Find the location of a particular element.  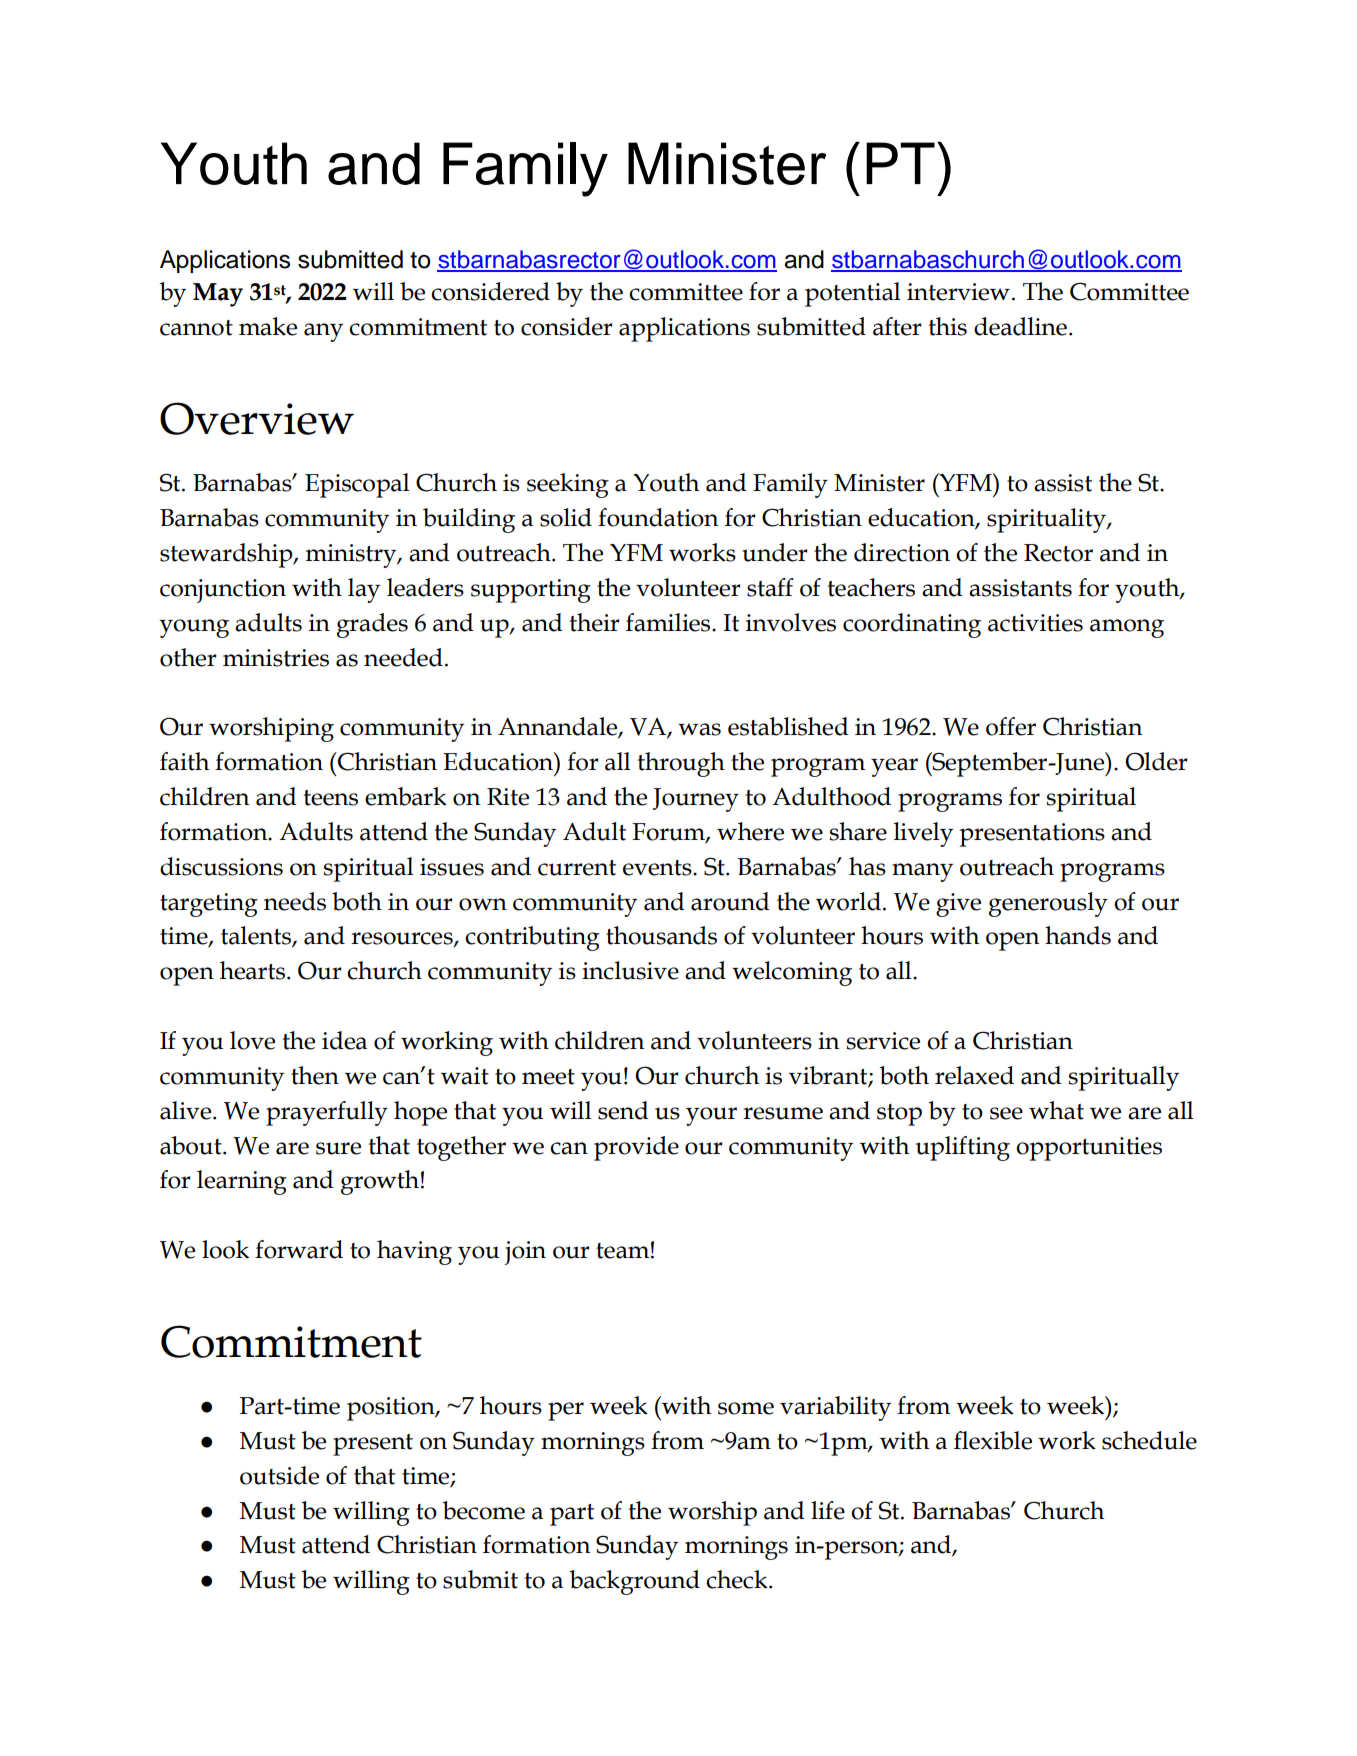

outside is located at coordinates (279, 1475).
